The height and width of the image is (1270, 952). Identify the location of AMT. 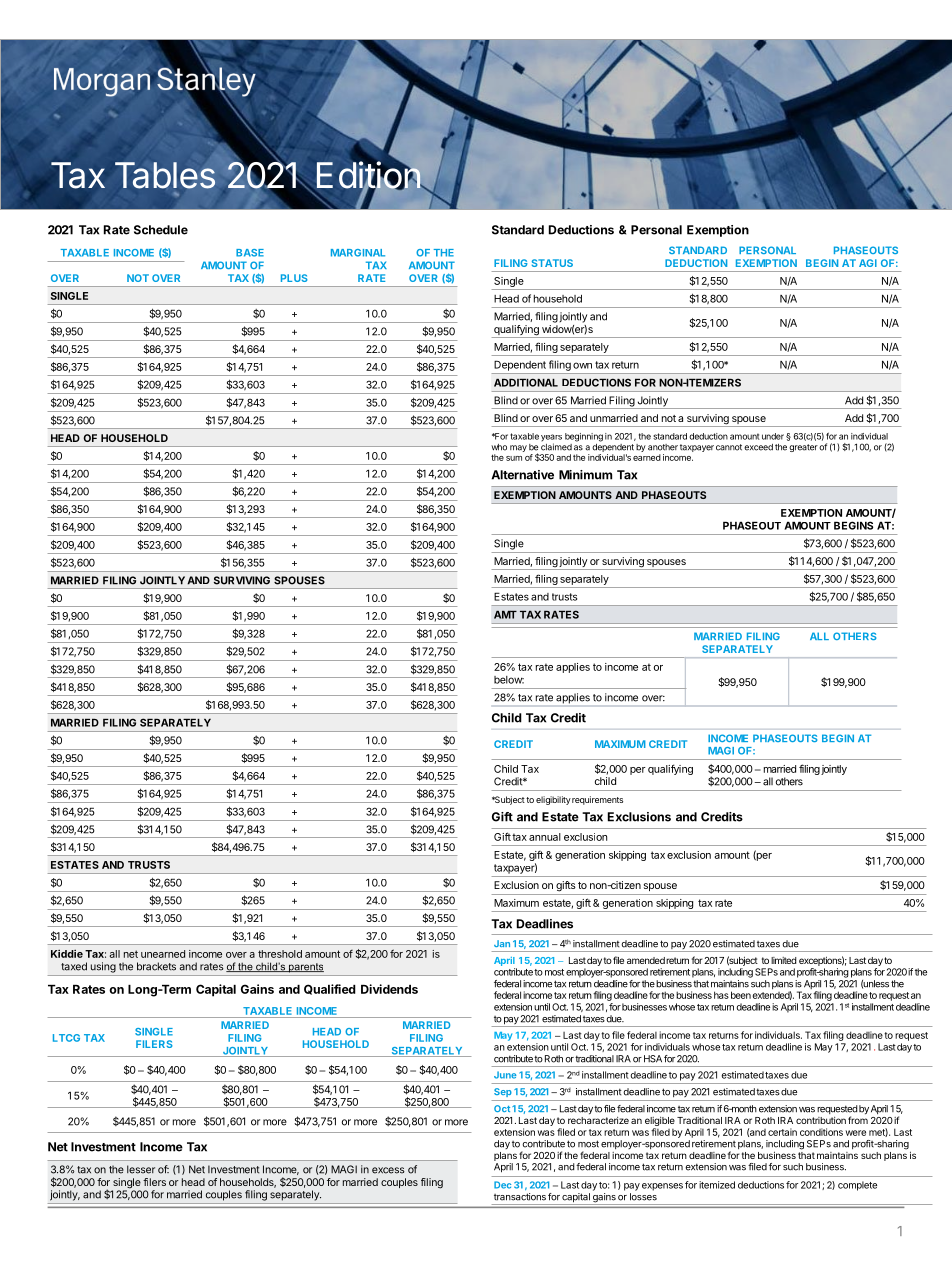
(505, 614).
